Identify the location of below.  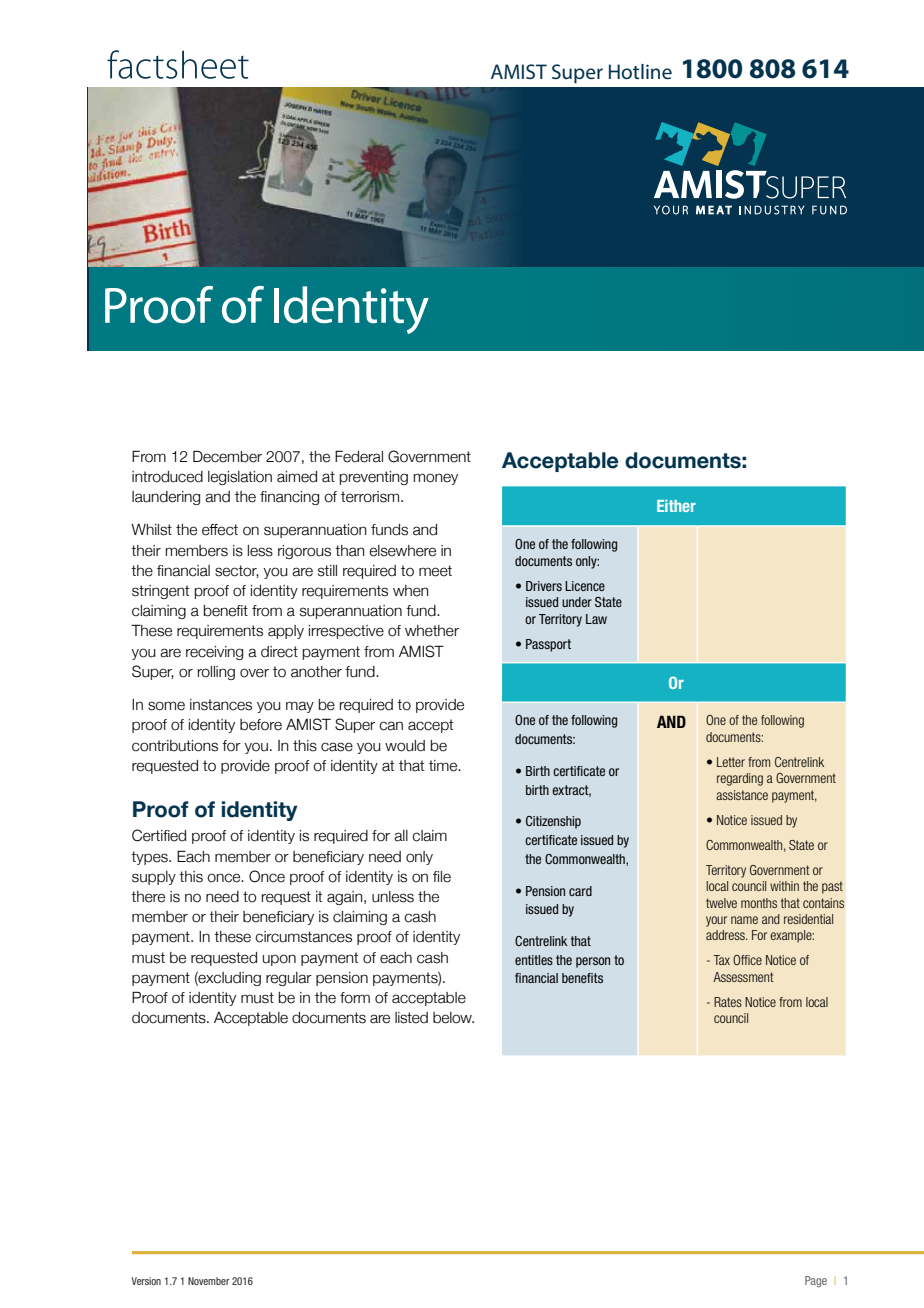
(453, 1018).
